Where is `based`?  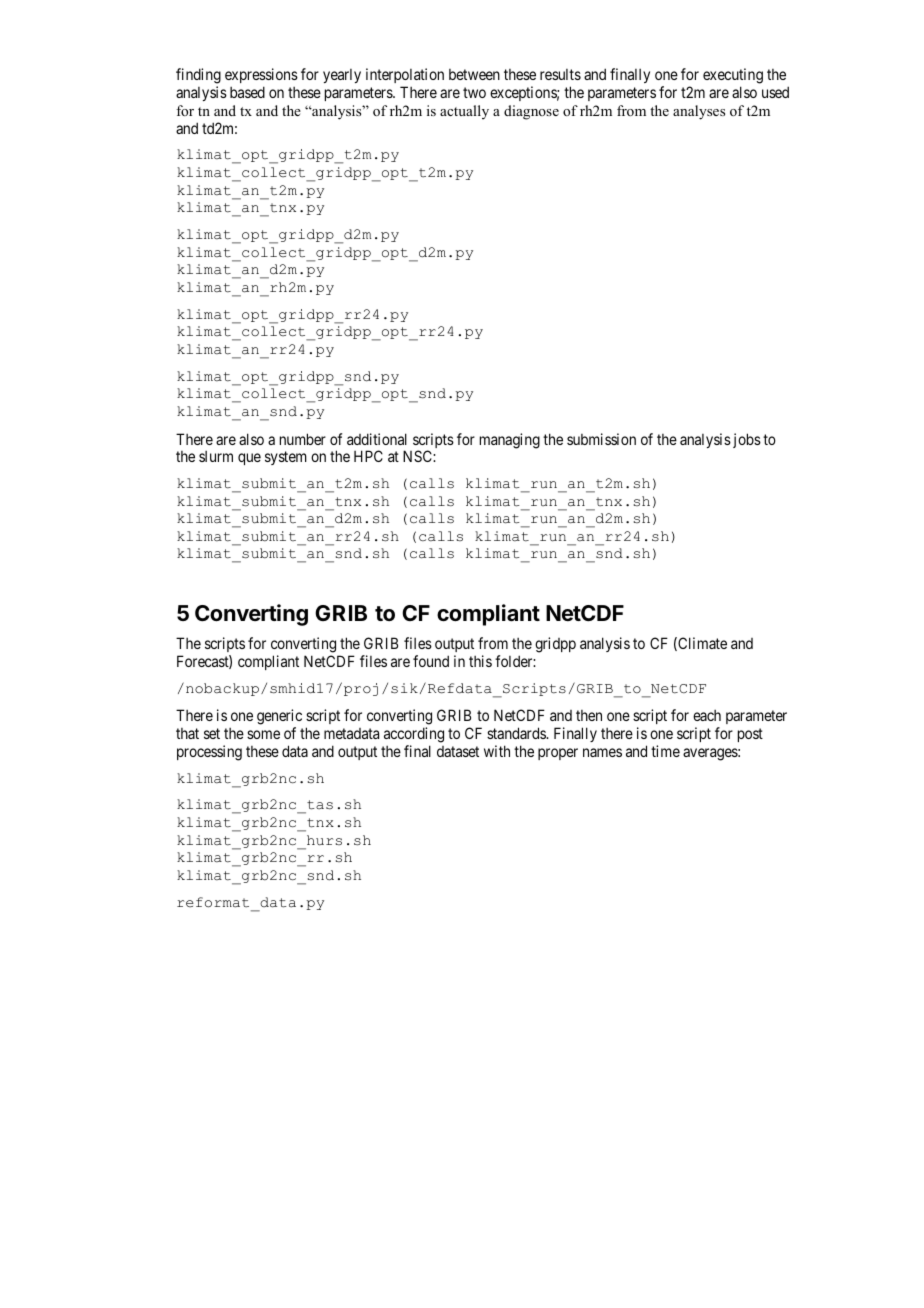 based is located at coordinates (247, 92).
